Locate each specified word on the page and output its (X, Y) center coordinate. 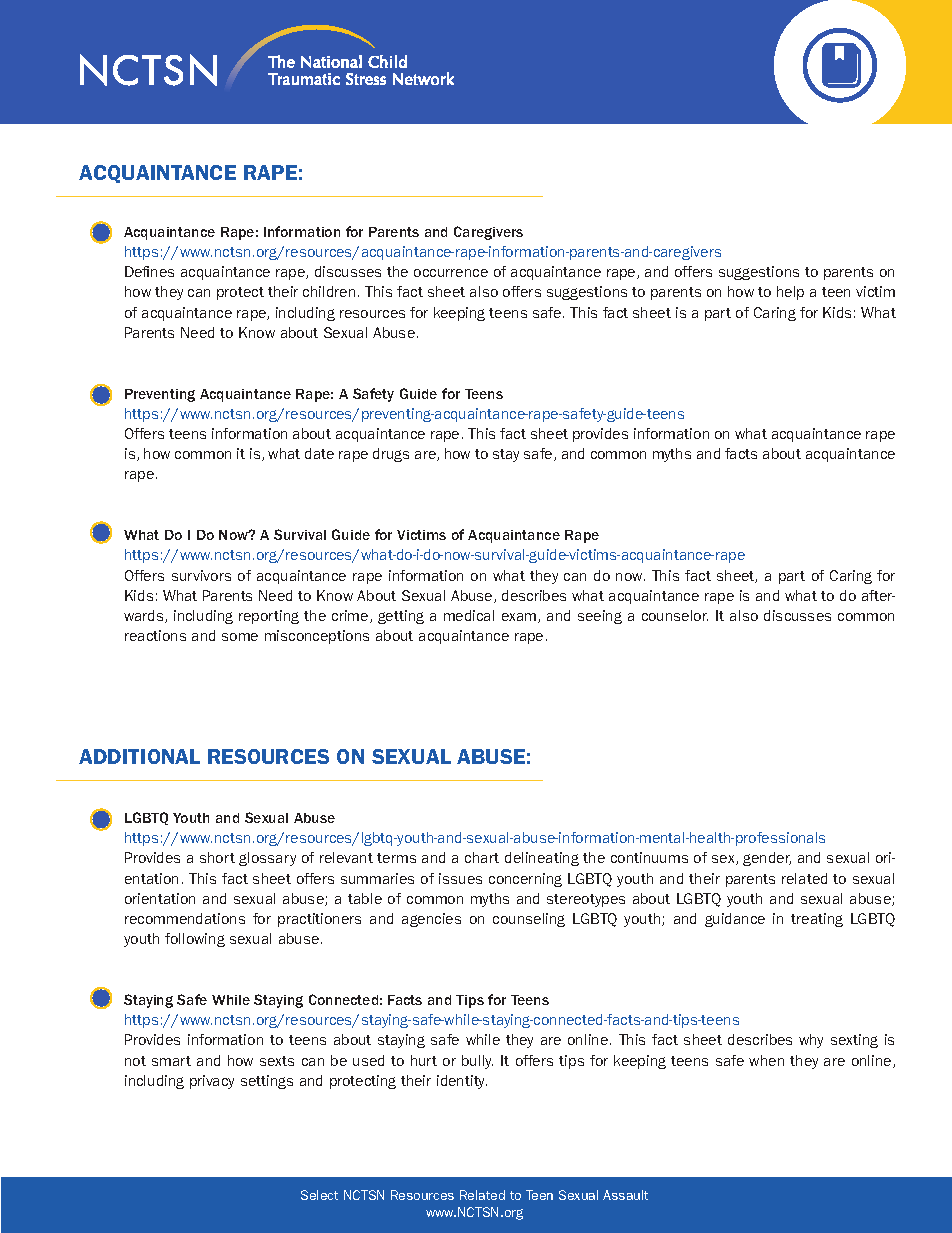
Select (319, 1195)
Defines (149, 271)
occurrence (451, 273)
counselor (675, 615)
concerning (525, 880)
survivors (201, 575)
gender (767, 859)
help (790, 293)
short (217, 857)
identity (462, 1082)
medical (469, 615)
